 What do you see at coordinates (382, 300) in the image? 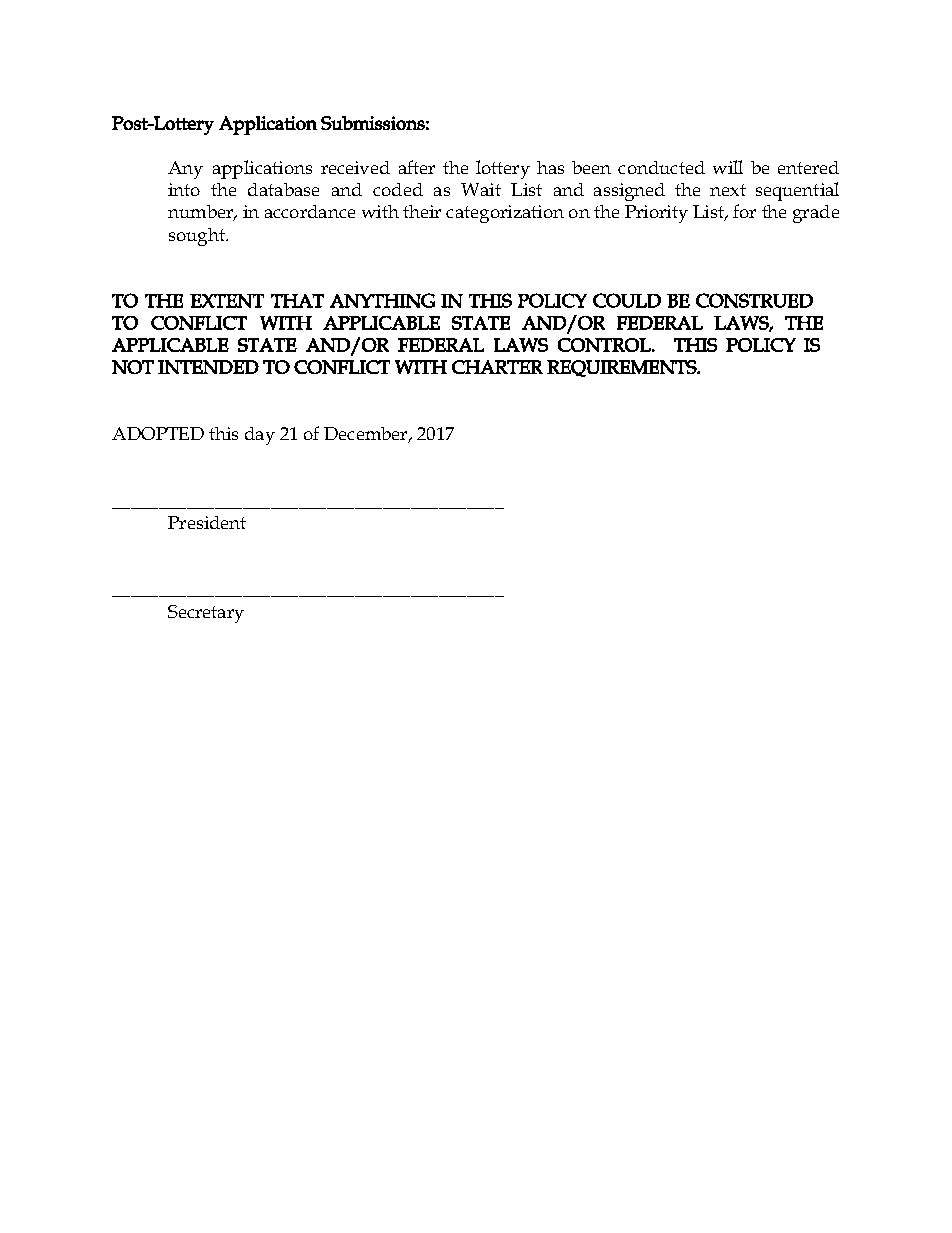
I see `ANYTHING` at bounding box center [382, 300].
